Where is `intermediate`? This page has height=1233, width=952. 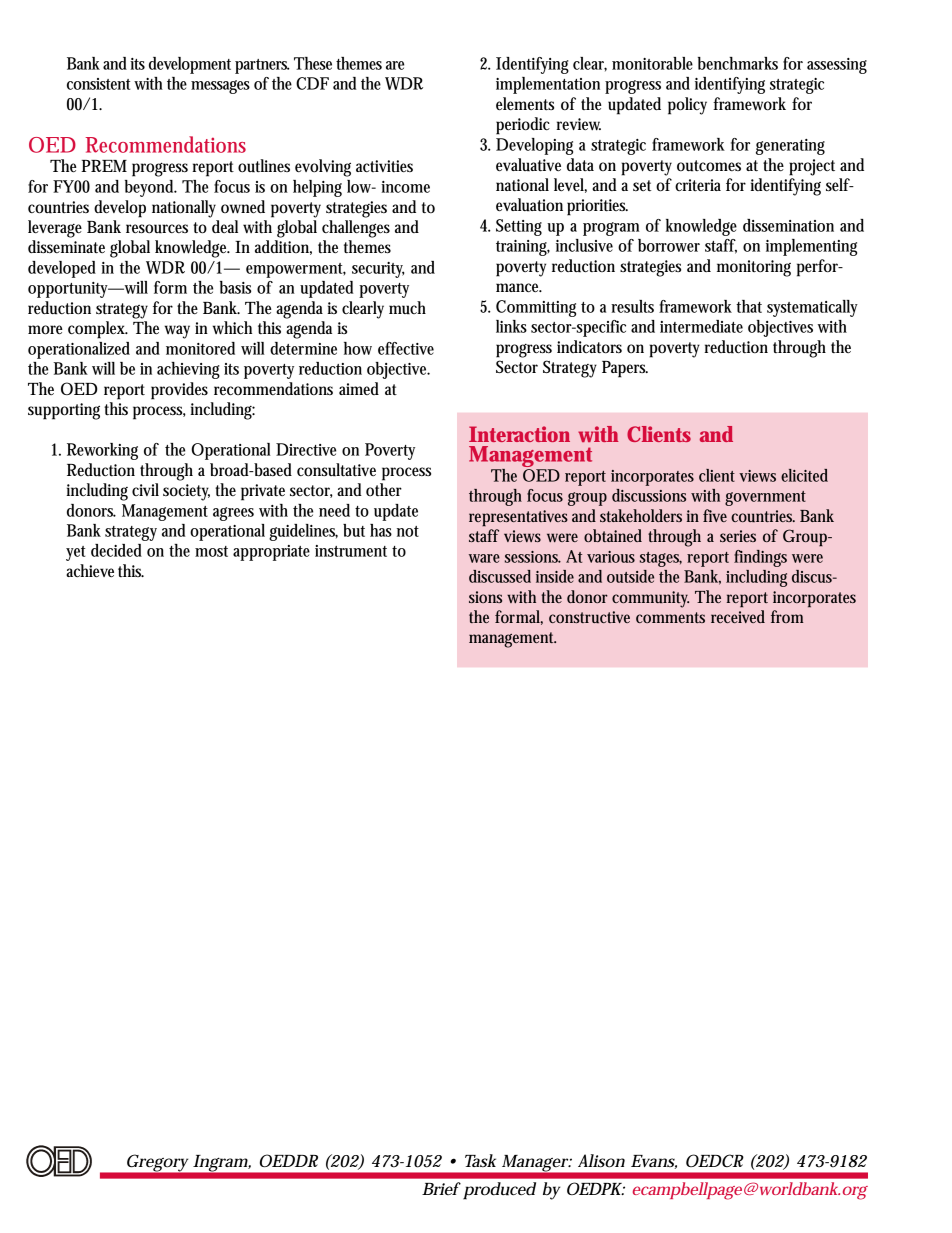 intermediate is located at coordinates (701, 326).
